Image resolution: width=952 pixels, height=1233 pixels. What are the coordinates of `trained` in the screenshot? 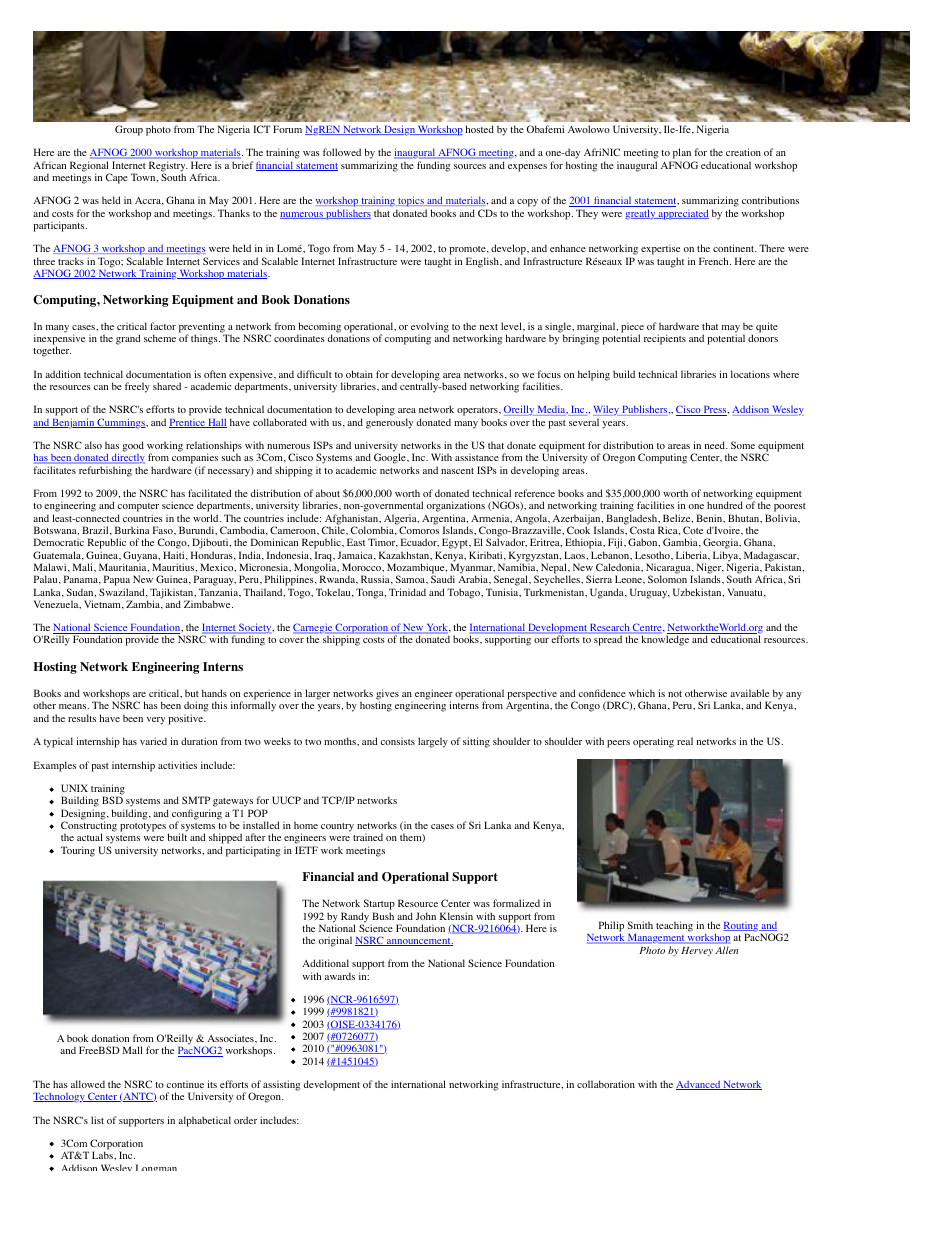 It's located at (368, 837).
